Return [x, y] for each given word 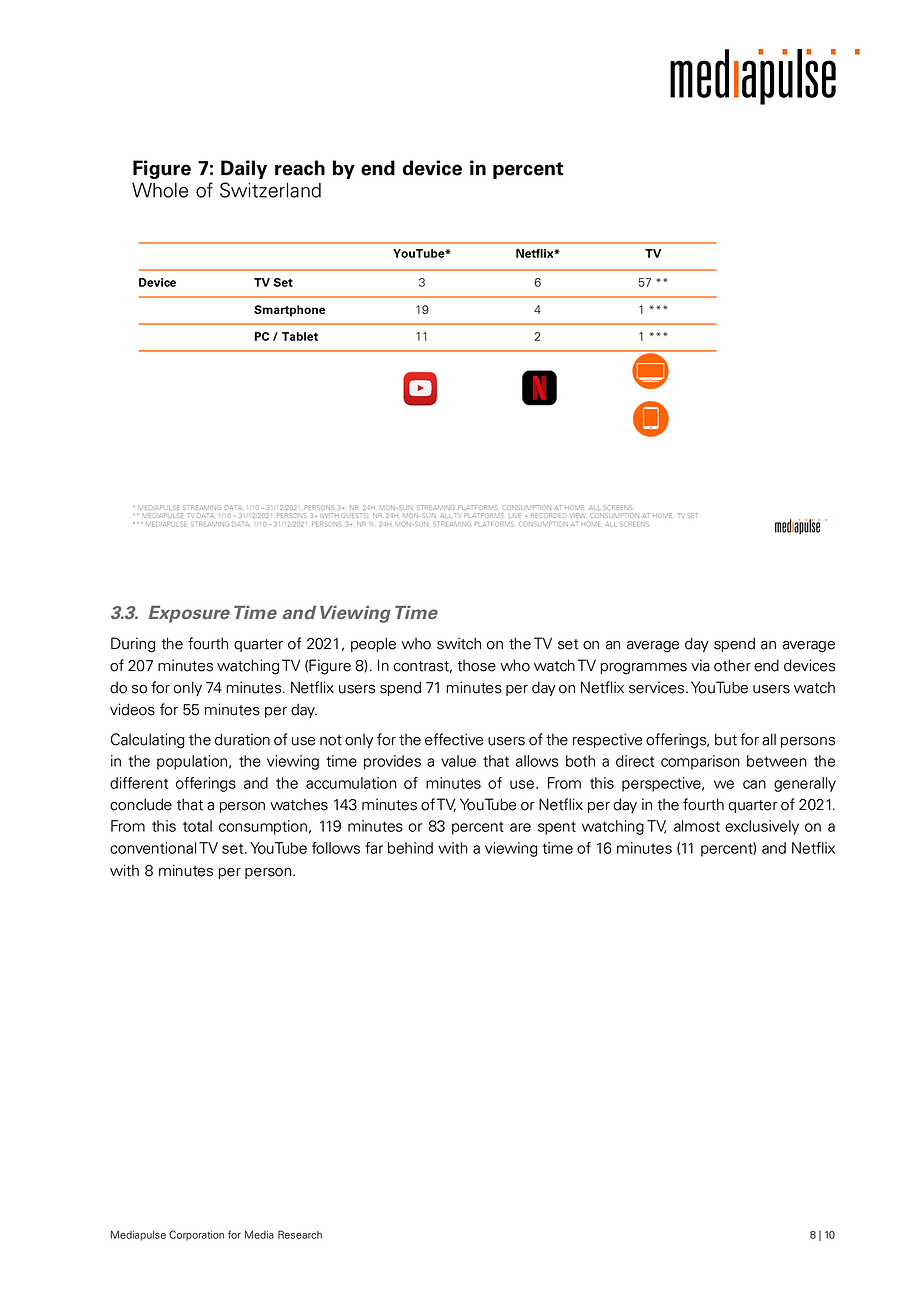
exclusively [762, 827]
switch [459, 643]
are [520, 827]
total [197, 826]
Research [300, 1234]
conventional [153, 848]
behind [410, 848]
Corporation [196, 1235]
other [732, 665]
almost [697, 826]
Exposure [189, 614]
